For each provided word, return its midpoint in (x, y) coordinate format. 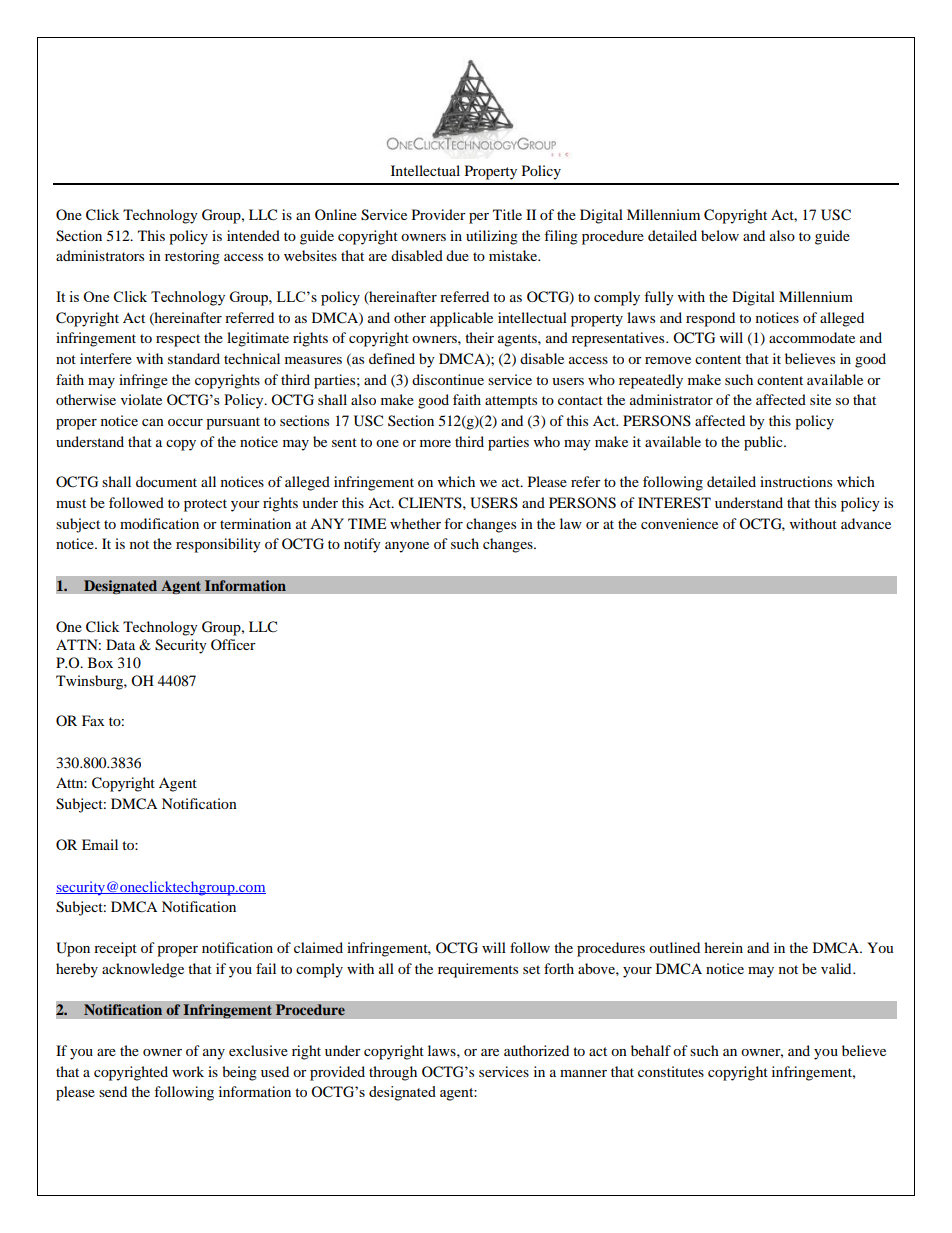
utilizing (492, 237)
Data (120, 644)
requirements (478, 970)
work (188, 1071)
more (435, 443)
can (153, 422)
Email (100, 844)
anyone (407, 547)
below (720, 235)
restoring (192, 257)
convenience (679, 523)
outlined (674, 947)
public (764, 443)
